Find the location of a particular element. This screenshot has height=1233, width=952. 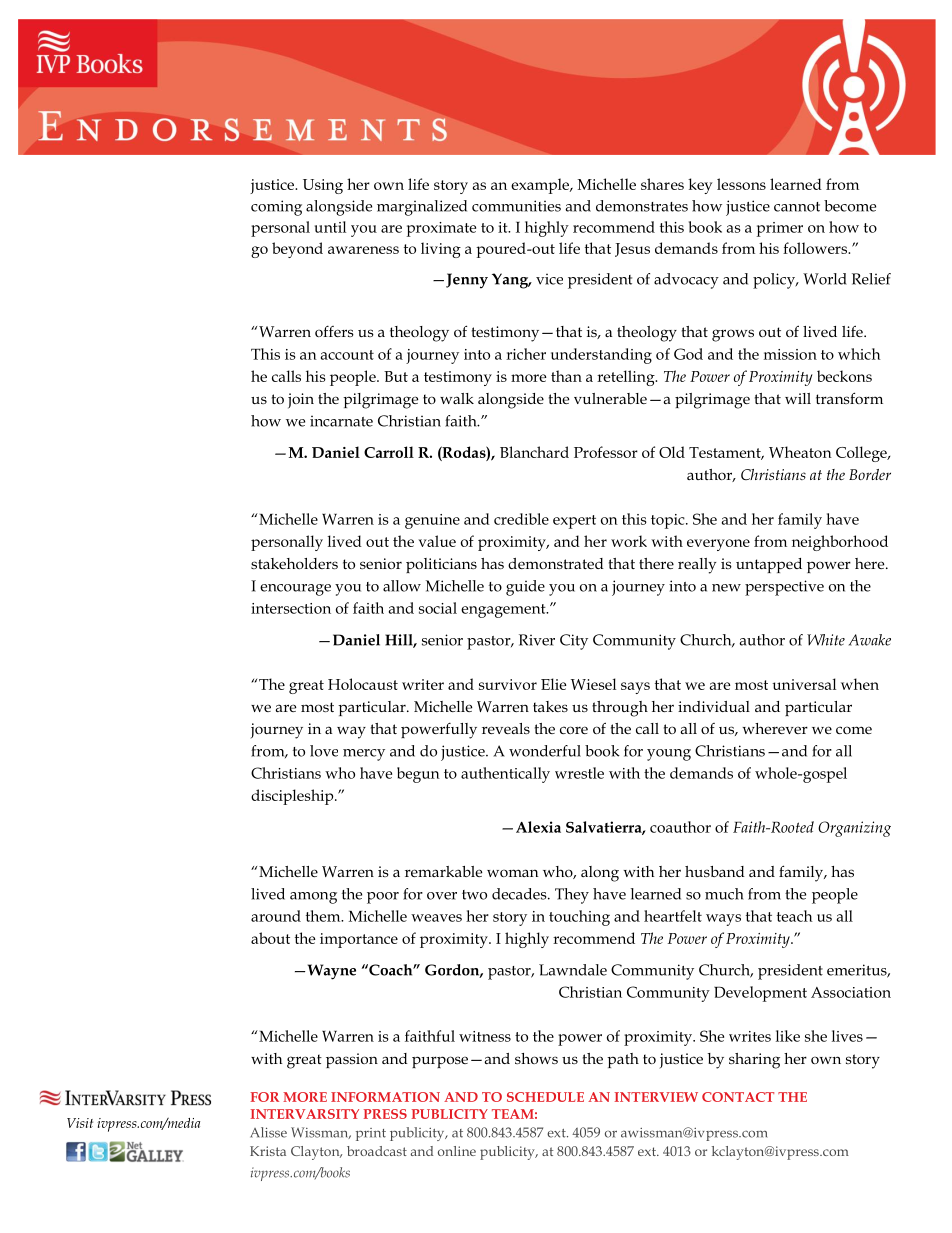

Blanchard is located at coordinates (534, 452).
